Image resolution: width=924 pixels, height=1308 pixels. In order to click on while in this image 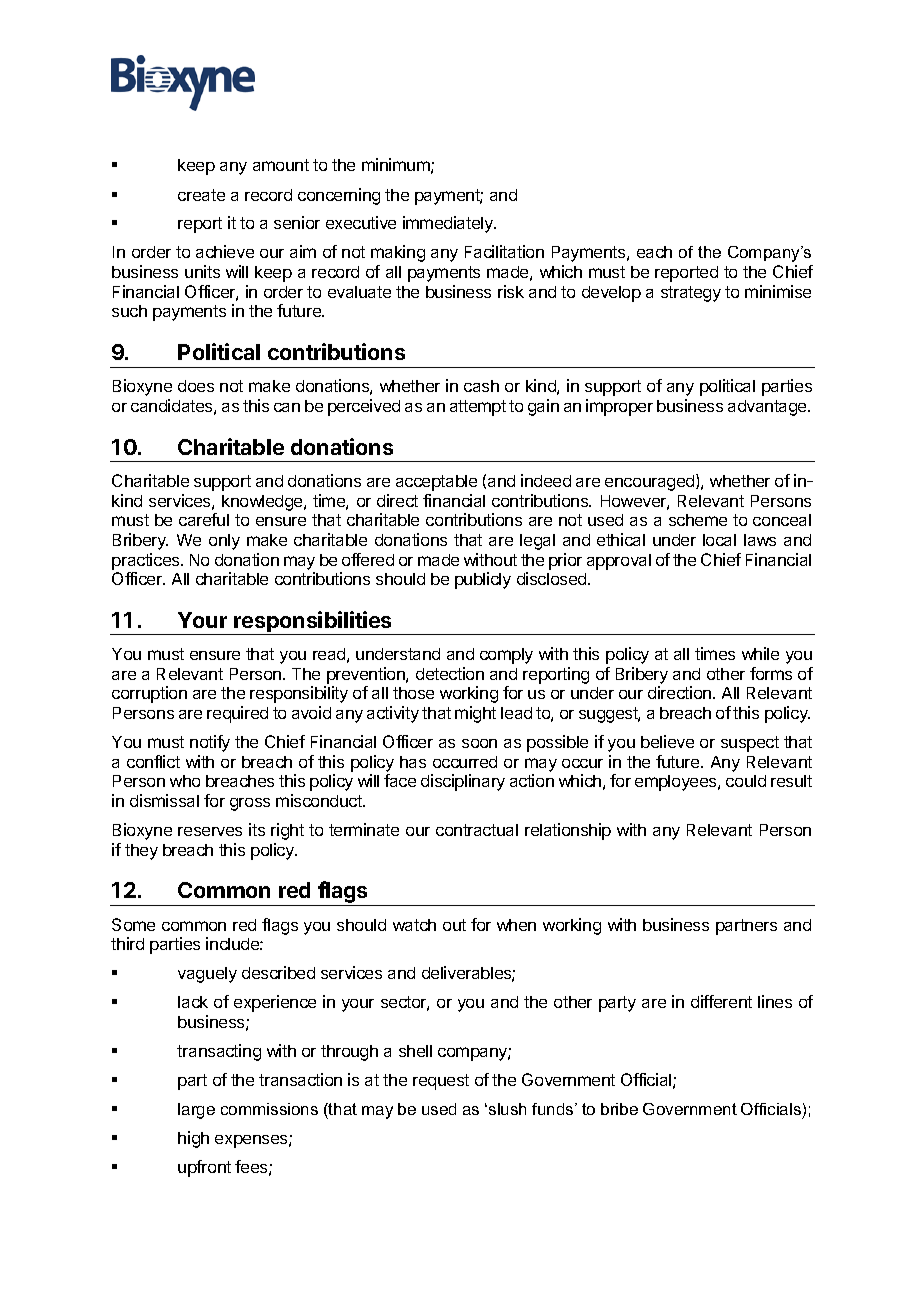, I will do `click(760, 653)`.
